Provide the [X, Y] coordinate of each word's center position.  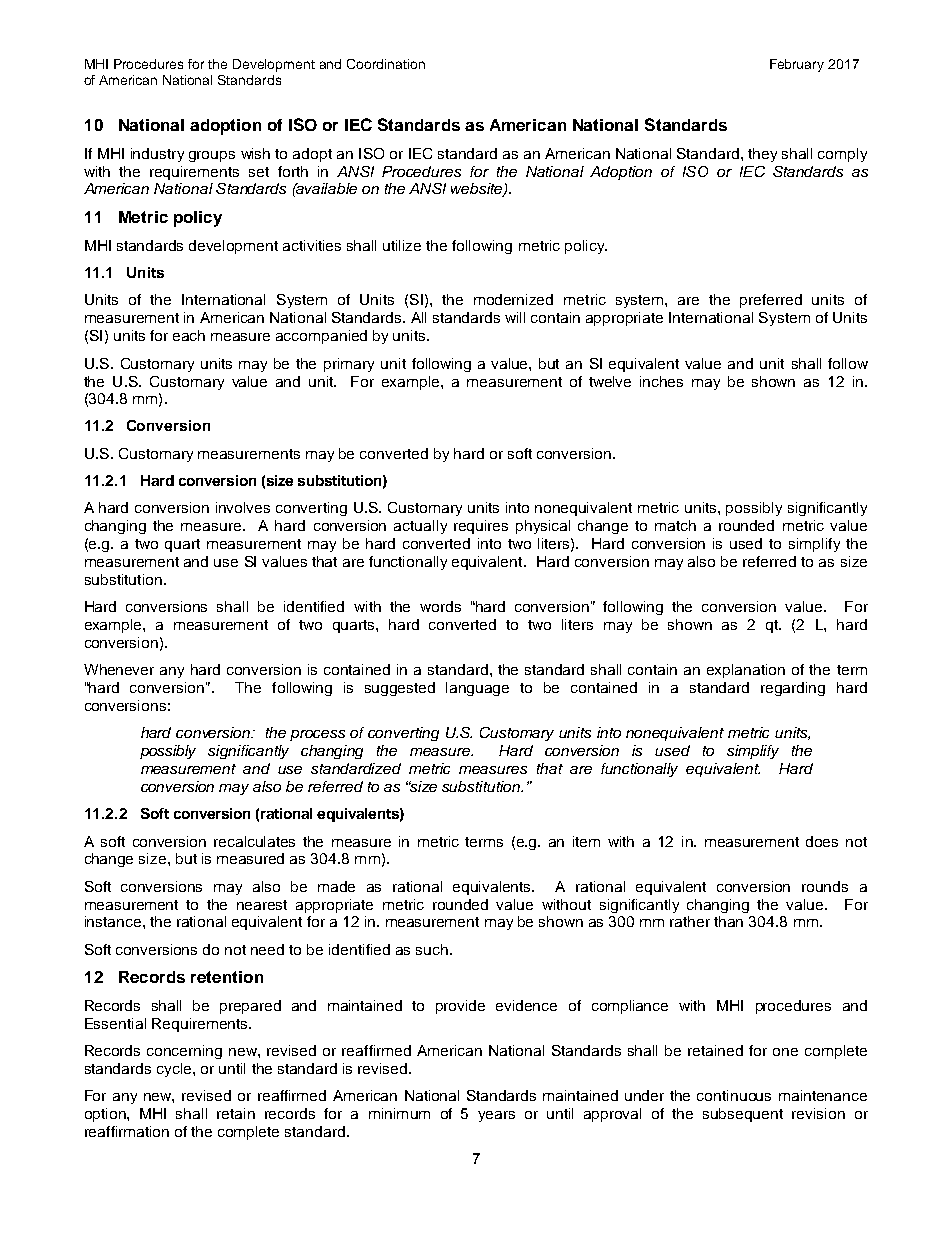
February [797, 65]
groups [212, 156]
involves [243, 507]
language [477, 689]
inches [661, 381]
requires [481, 527]
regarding [793, 689]
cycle [175, 1070]
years [496, 1116]
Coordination [386, 64]
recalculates [254, 841]
